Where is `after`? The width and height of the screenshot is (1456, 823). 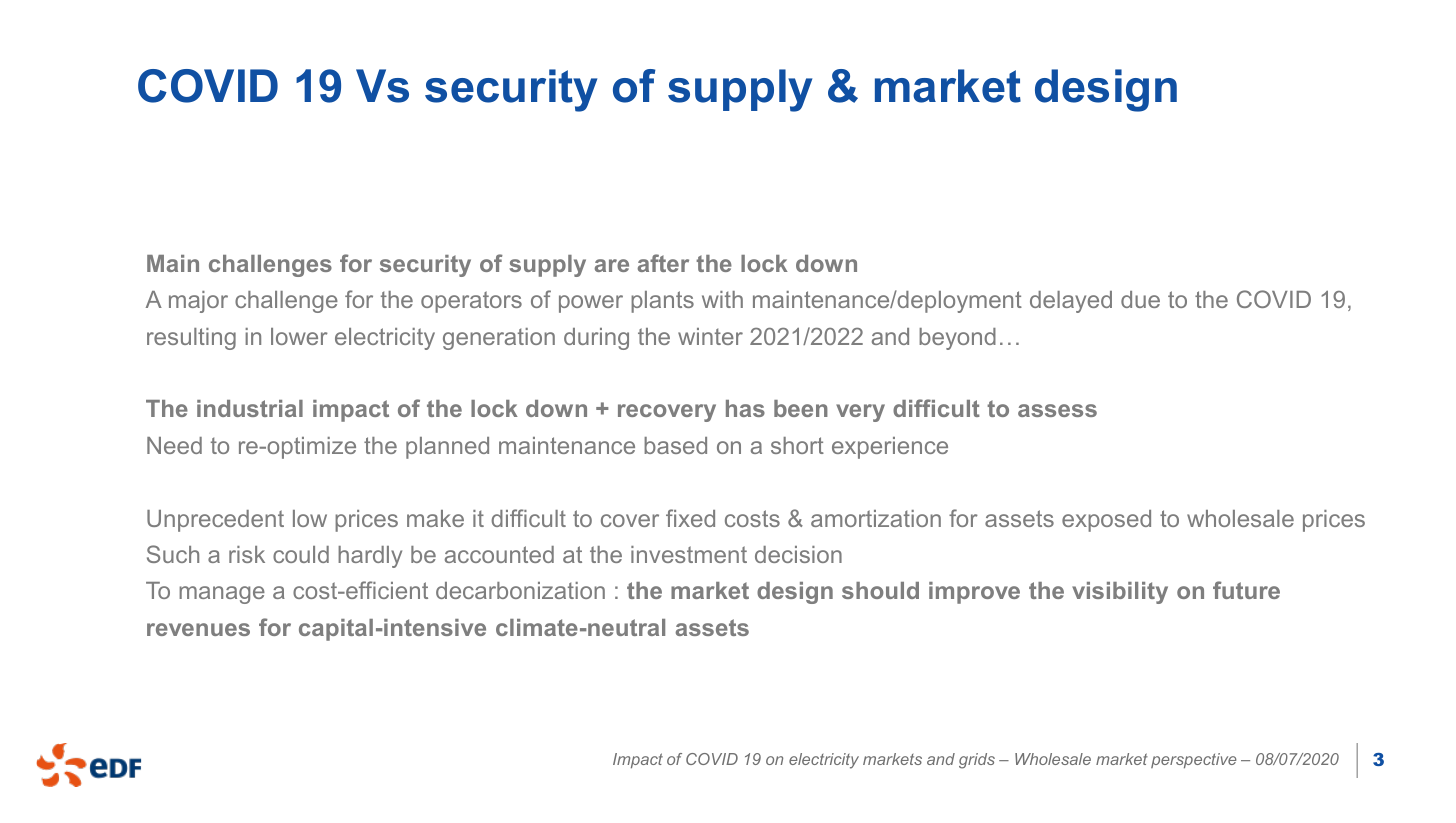
after is located at coordinates (663, 263).
